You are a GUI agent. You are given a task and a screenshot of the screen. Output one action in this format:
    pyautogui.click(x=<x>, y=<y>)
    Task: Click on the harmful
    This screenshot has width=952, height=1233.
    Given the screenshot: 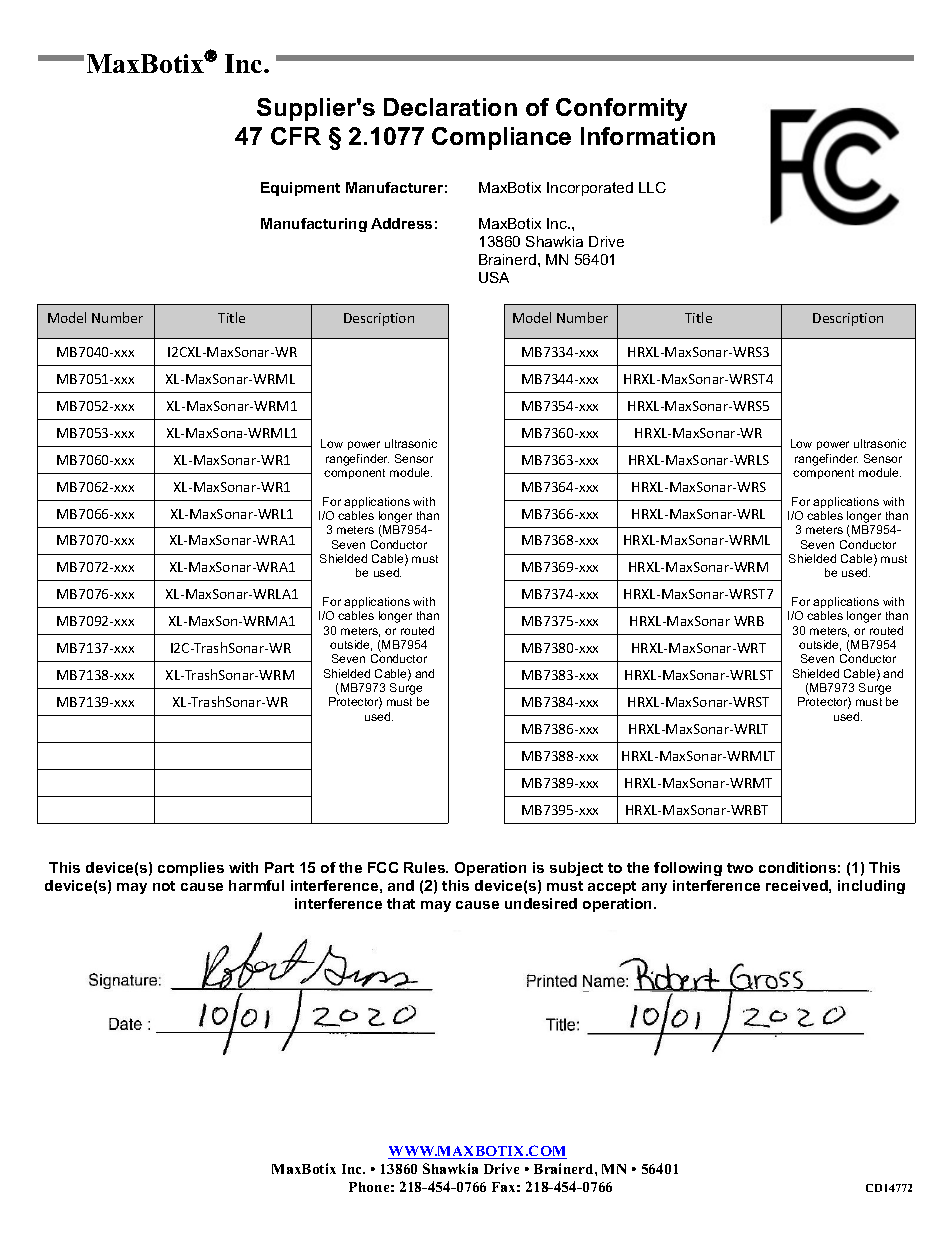 What is the action you would take?
    pyautogui.click(x=256, y=885)
